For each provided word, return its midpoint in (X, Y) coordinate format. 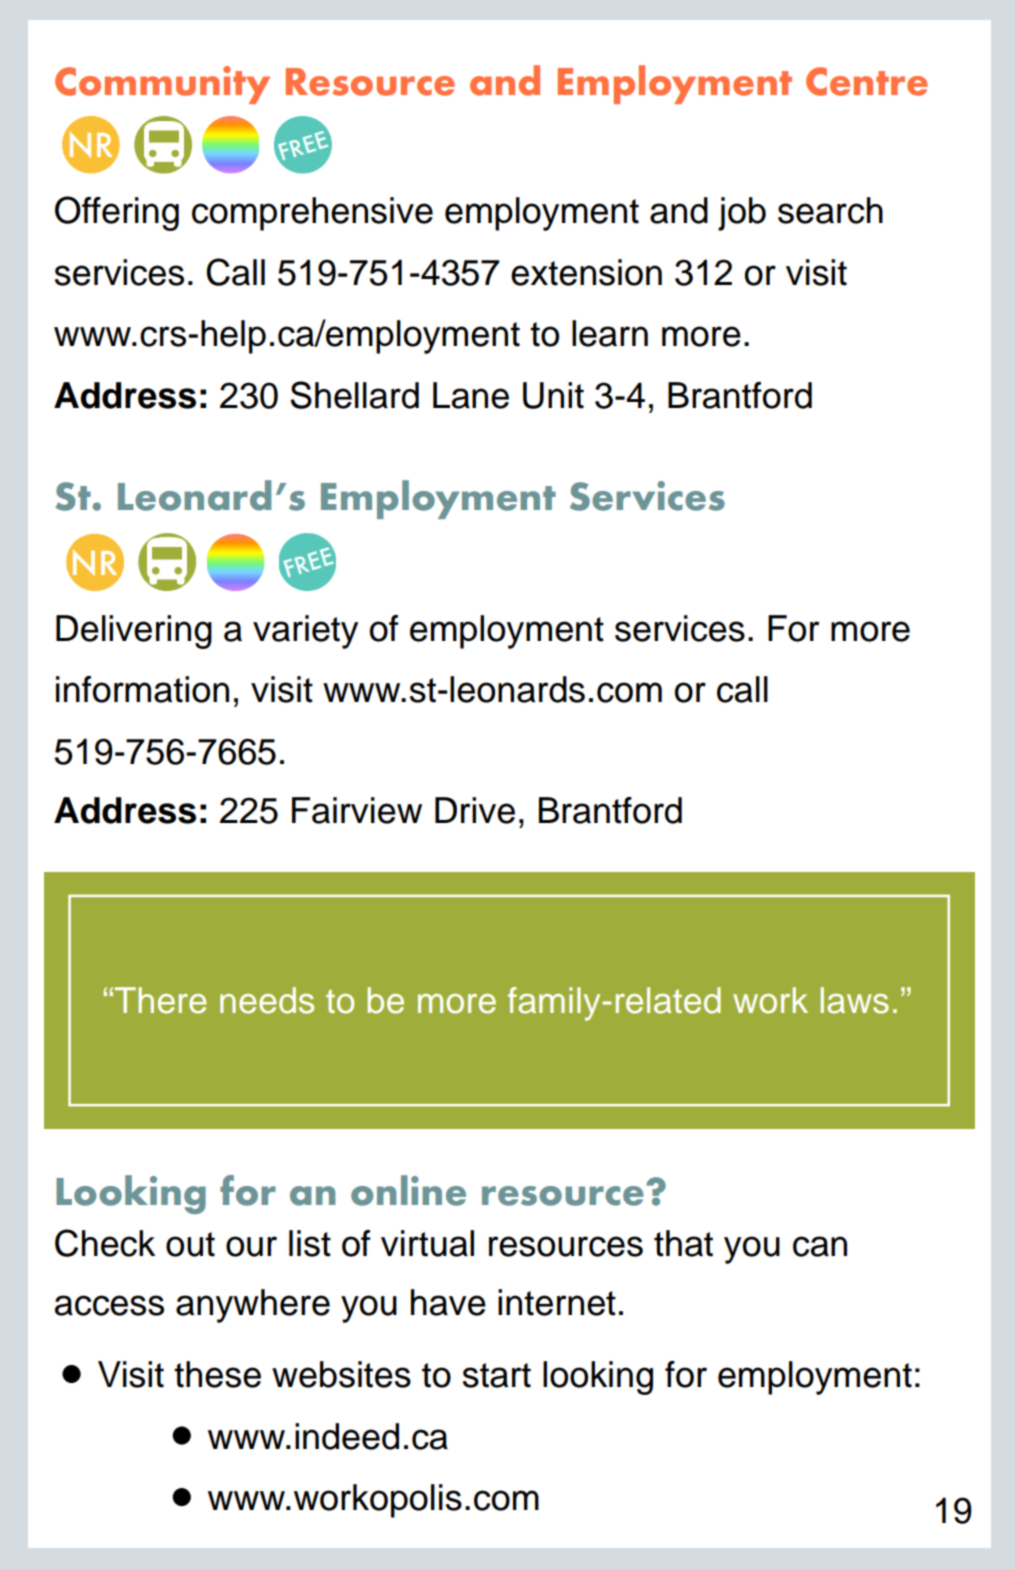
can (820, 1246)
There (161, 1000)
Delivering (134, 632)
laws (854, 1000)
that (683, 1243)
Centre (867, 81)
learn (610, 333)
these (217, 1374)
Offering (117, 213)
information (142, 689)
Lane (471, 395)
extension (586, 272)
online (408, 1190)
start (497, 1375)
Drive (475, 810)
